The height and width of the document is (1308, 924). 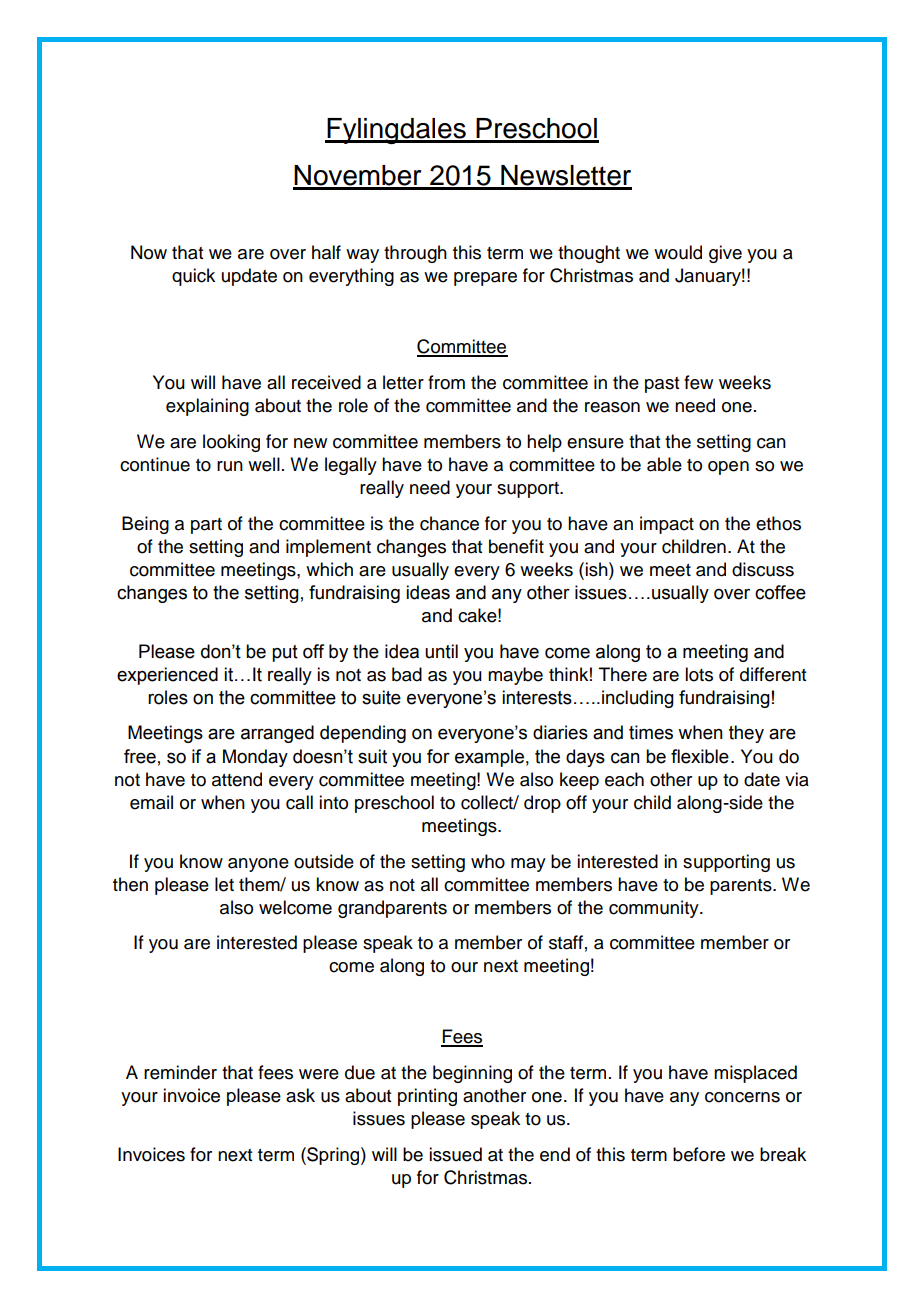 What do you see at coordinates (655, 909) in the document?
I see `community` at bounding box center [655, 909].
